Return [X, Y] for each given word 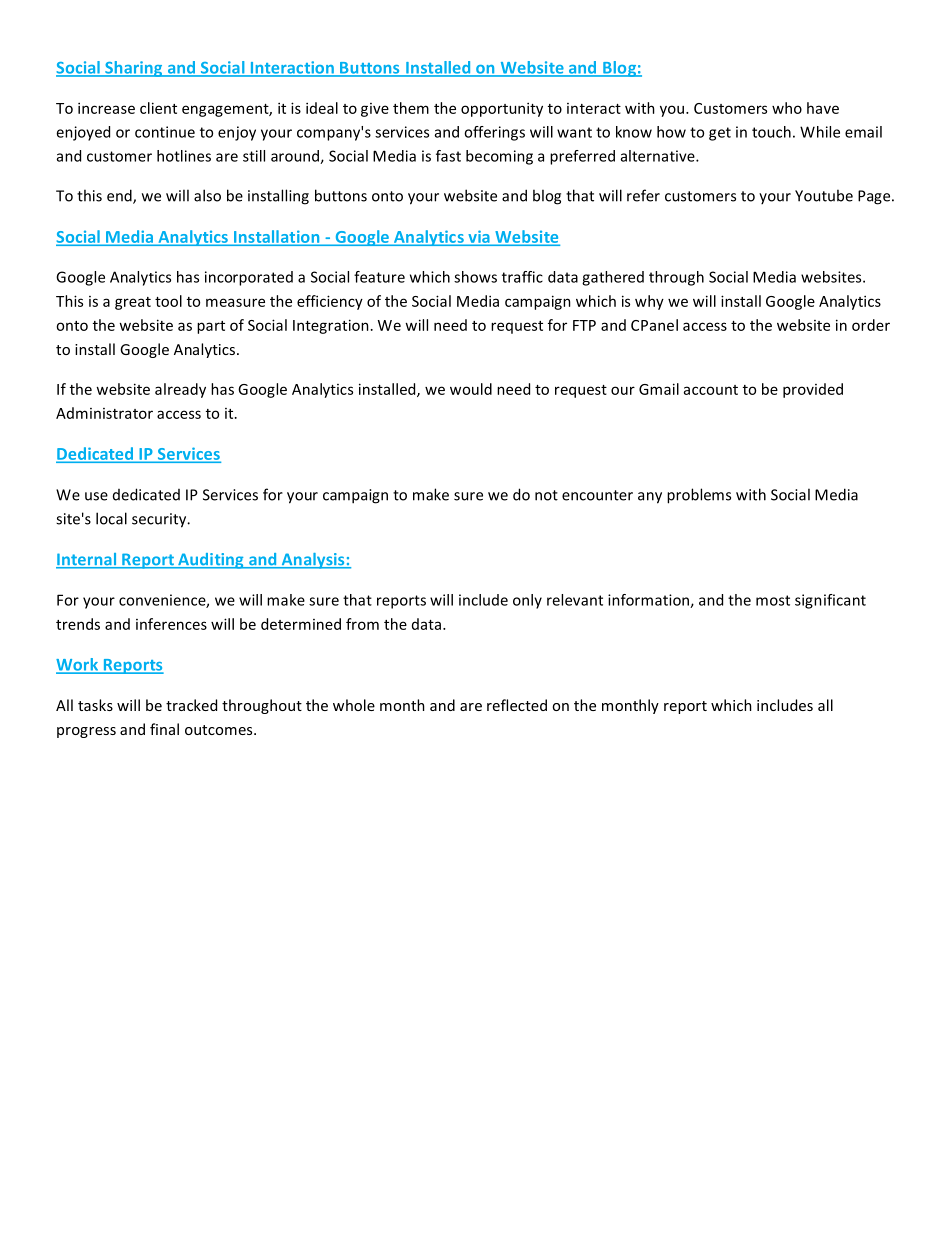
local [111, 518]
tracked [191, 705]
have [823, 108]
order [871, 325]
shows [475, 277]
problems [699, 496]
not [546, 495]
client [158, 108]
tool [168, 301]
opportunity [502, 109]
